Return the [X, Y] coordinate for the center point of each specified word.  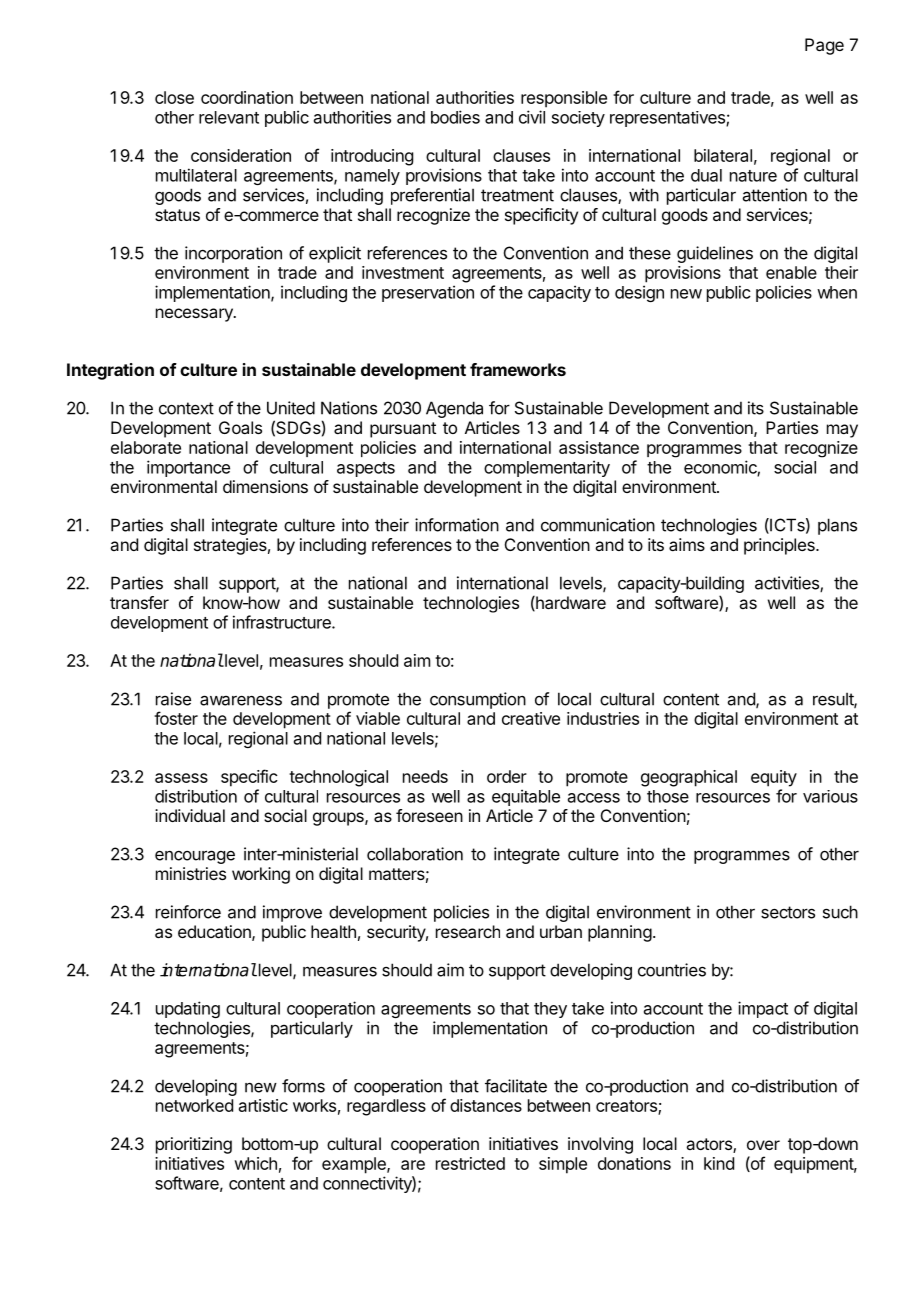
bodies [455, 117]
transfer [139, 602]
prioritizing [194, 1145]
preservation [428, 293]
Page [824, 46]
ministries [191, 873]
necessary [195, 315]
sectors [788, 912]
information [457, 525]
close [174, 97]
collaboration [415, 854]
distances [486, 1105]
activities [788, 584]
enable [791, 272]
